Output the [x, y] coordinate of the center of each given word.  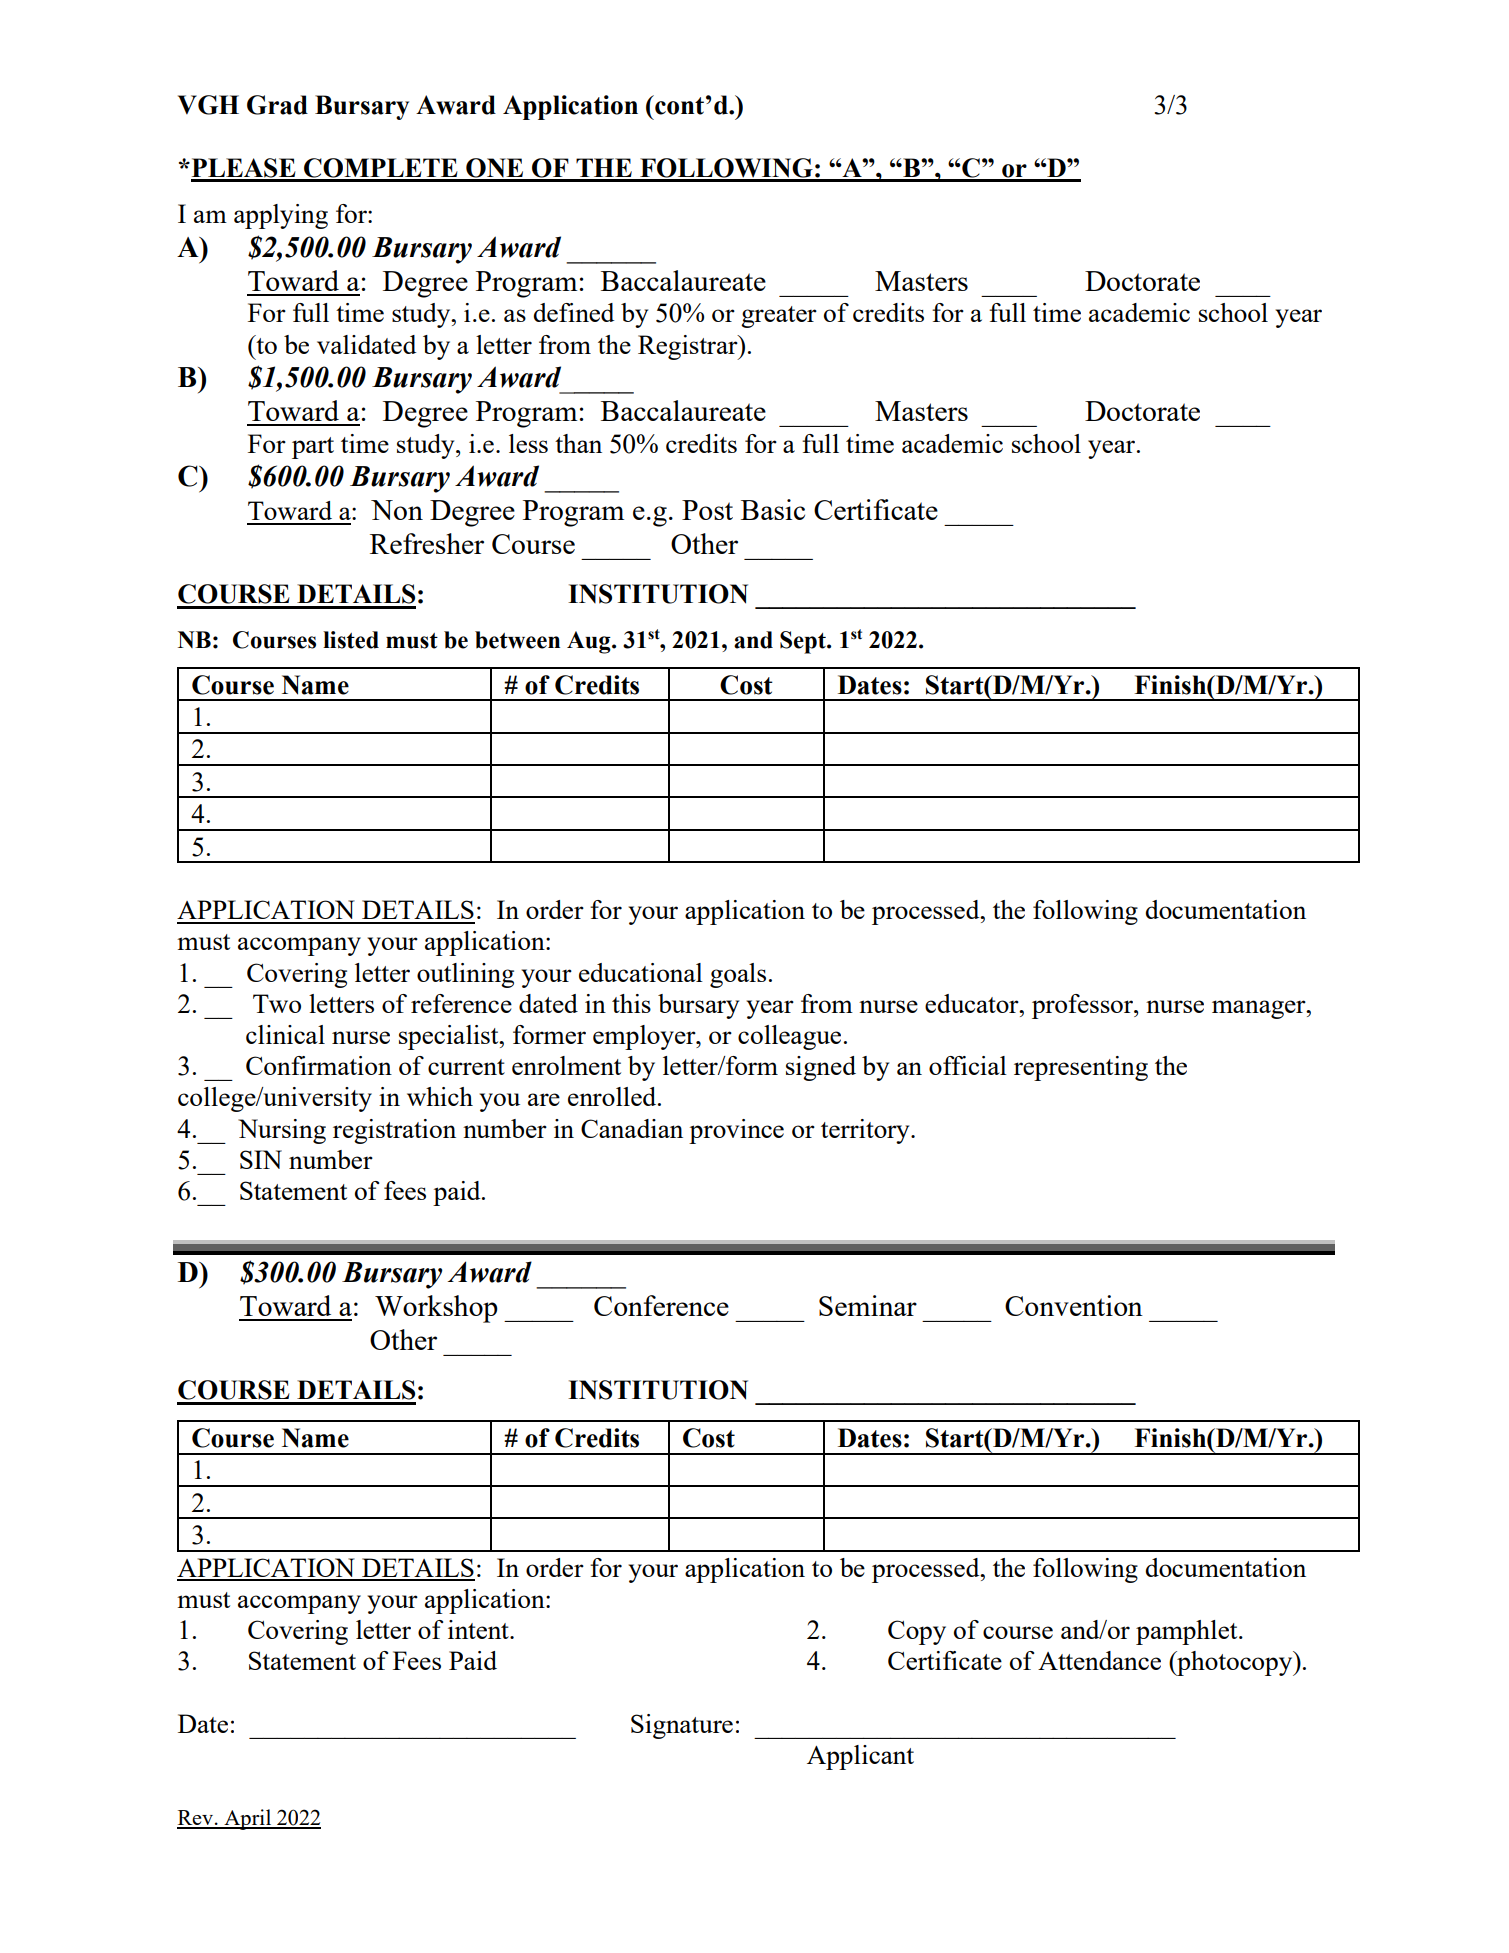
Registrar [689, 347]
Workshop [436, 1309]
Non [397, 510]
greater [779, 317]
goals [738, 975]
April [248, 1819]
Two [277, 1003]
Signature [682, 1726]
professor [1083, 1006]
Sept [804, 642]
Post [707, 510]
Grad [277, 105]
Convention [1074, 1305]
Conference [661, 1305]
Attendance [1099, 1660]
